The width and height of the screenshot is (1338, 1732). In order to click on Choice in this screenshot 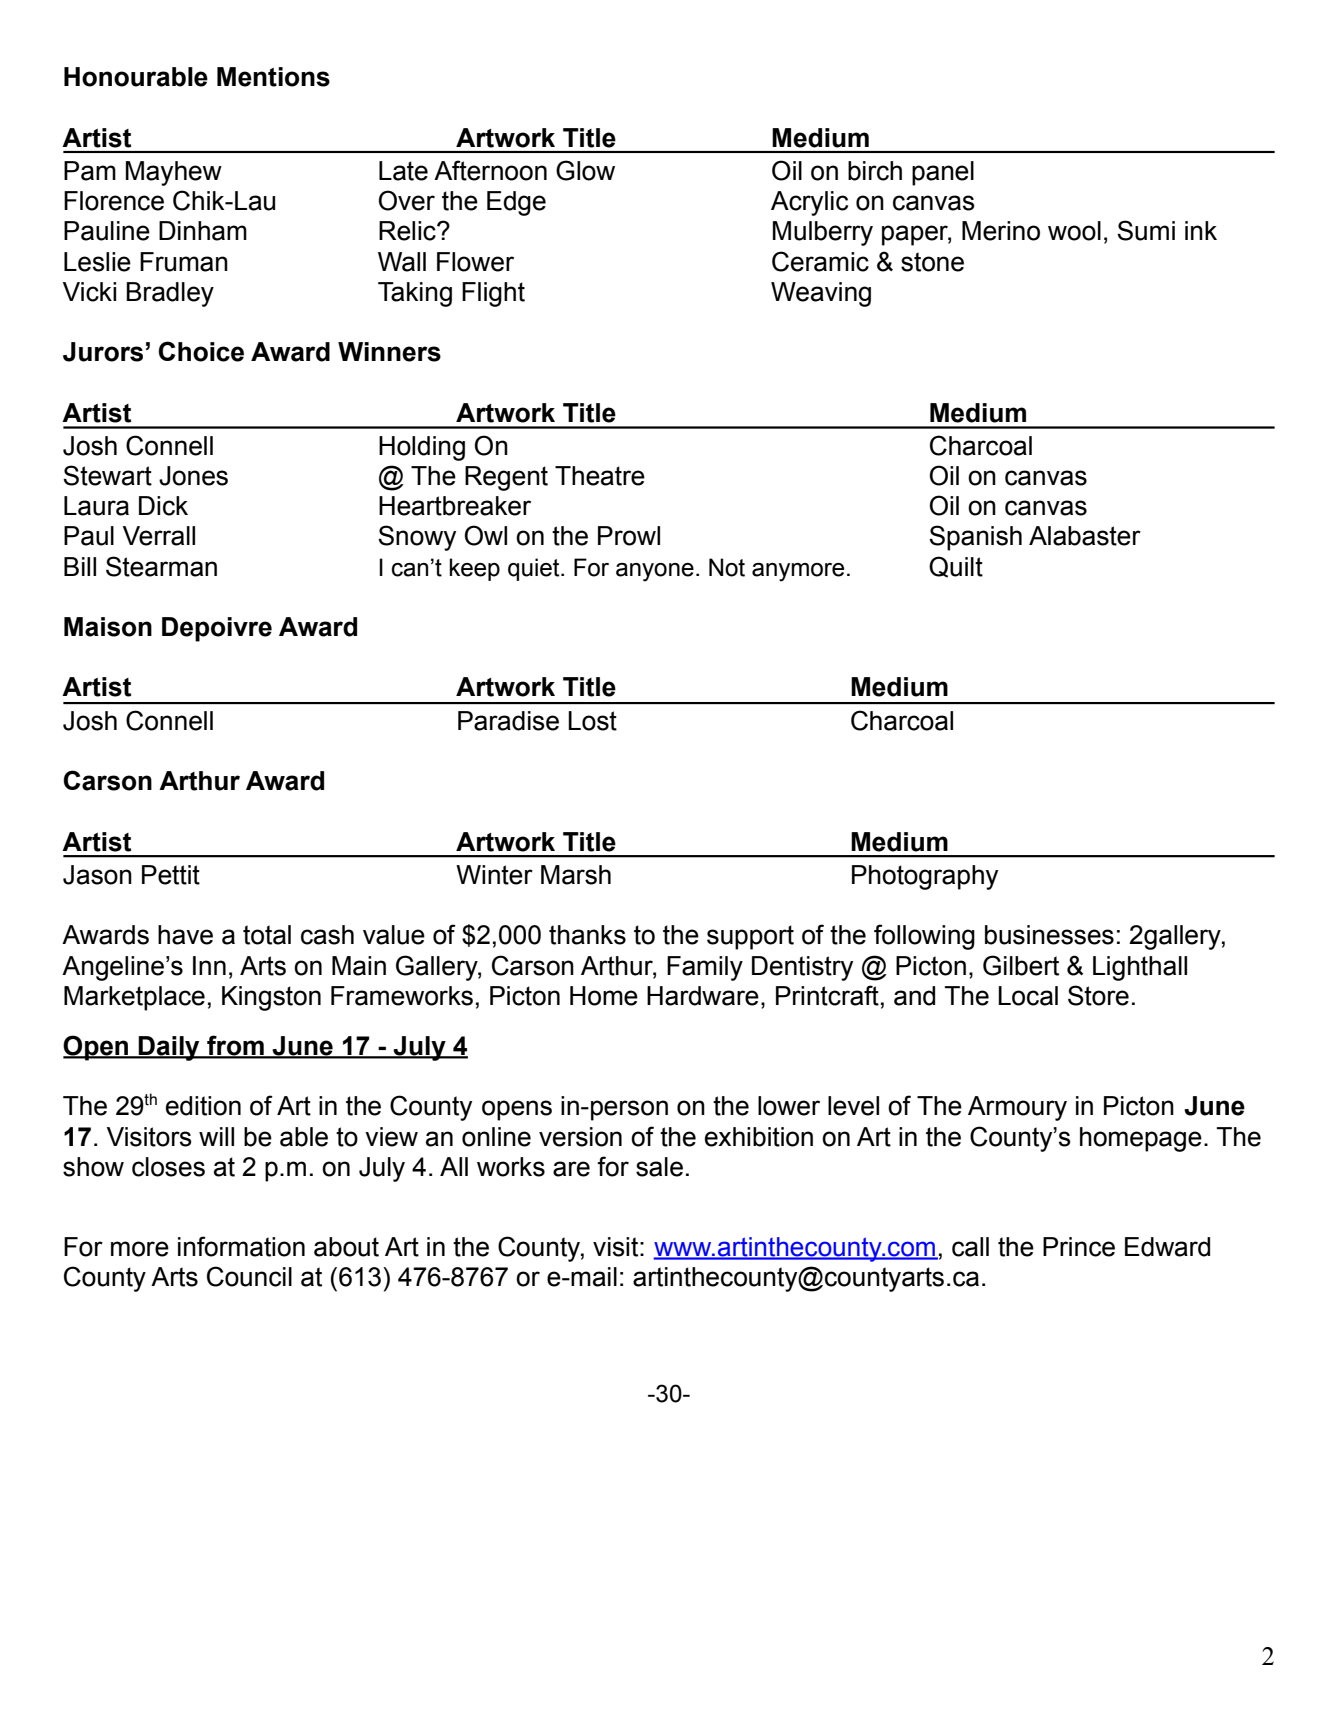, I will do `click(201, 351)`.
